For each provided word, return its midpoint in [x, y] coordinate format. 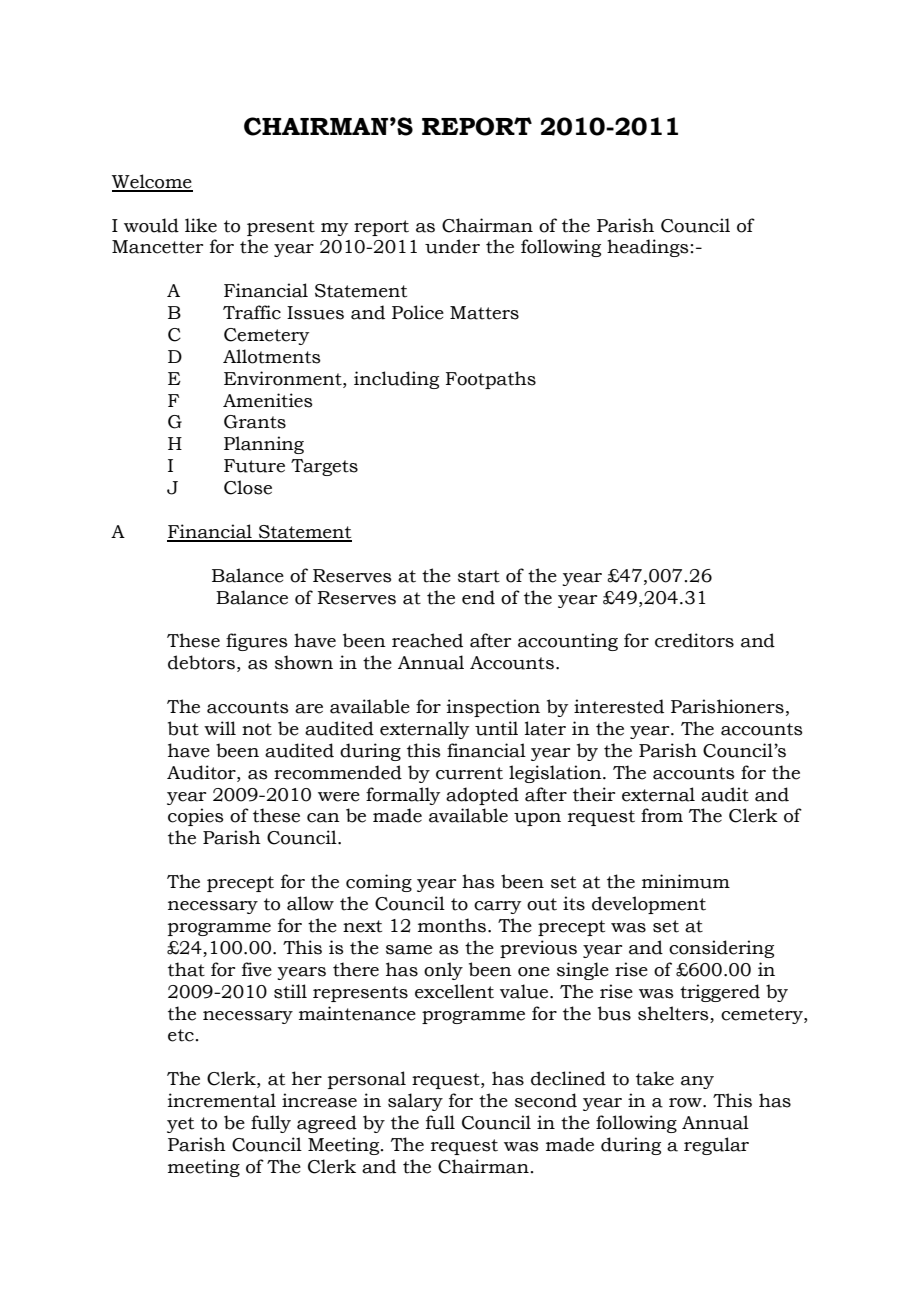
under [452, 246]
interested [619, 706]
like [201, 225]
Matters [484, 313]
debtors [201, 662]
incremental [222, 1100]
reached [427, 640]
